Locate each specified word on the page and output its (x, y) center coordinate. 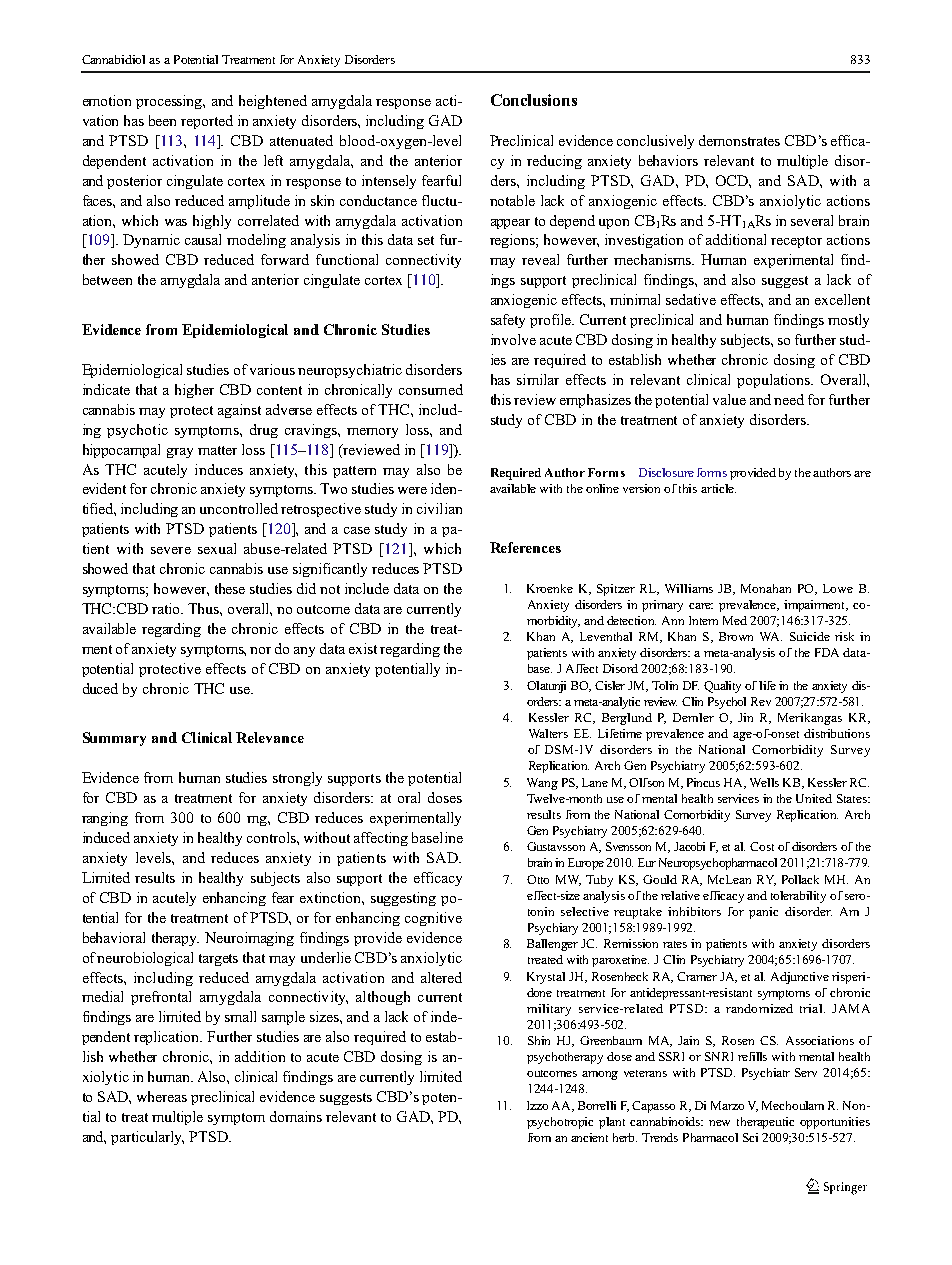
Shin (539, 1040)
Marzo (727, 1105)
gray (180, 453)
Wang (542, 784)
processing (170, 102)
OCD (733, 180)
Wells (764, 782)
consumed (431, 389)
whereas (162, 1096)
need (789, 399)
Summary (114, 739)
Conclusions (534, 100)
